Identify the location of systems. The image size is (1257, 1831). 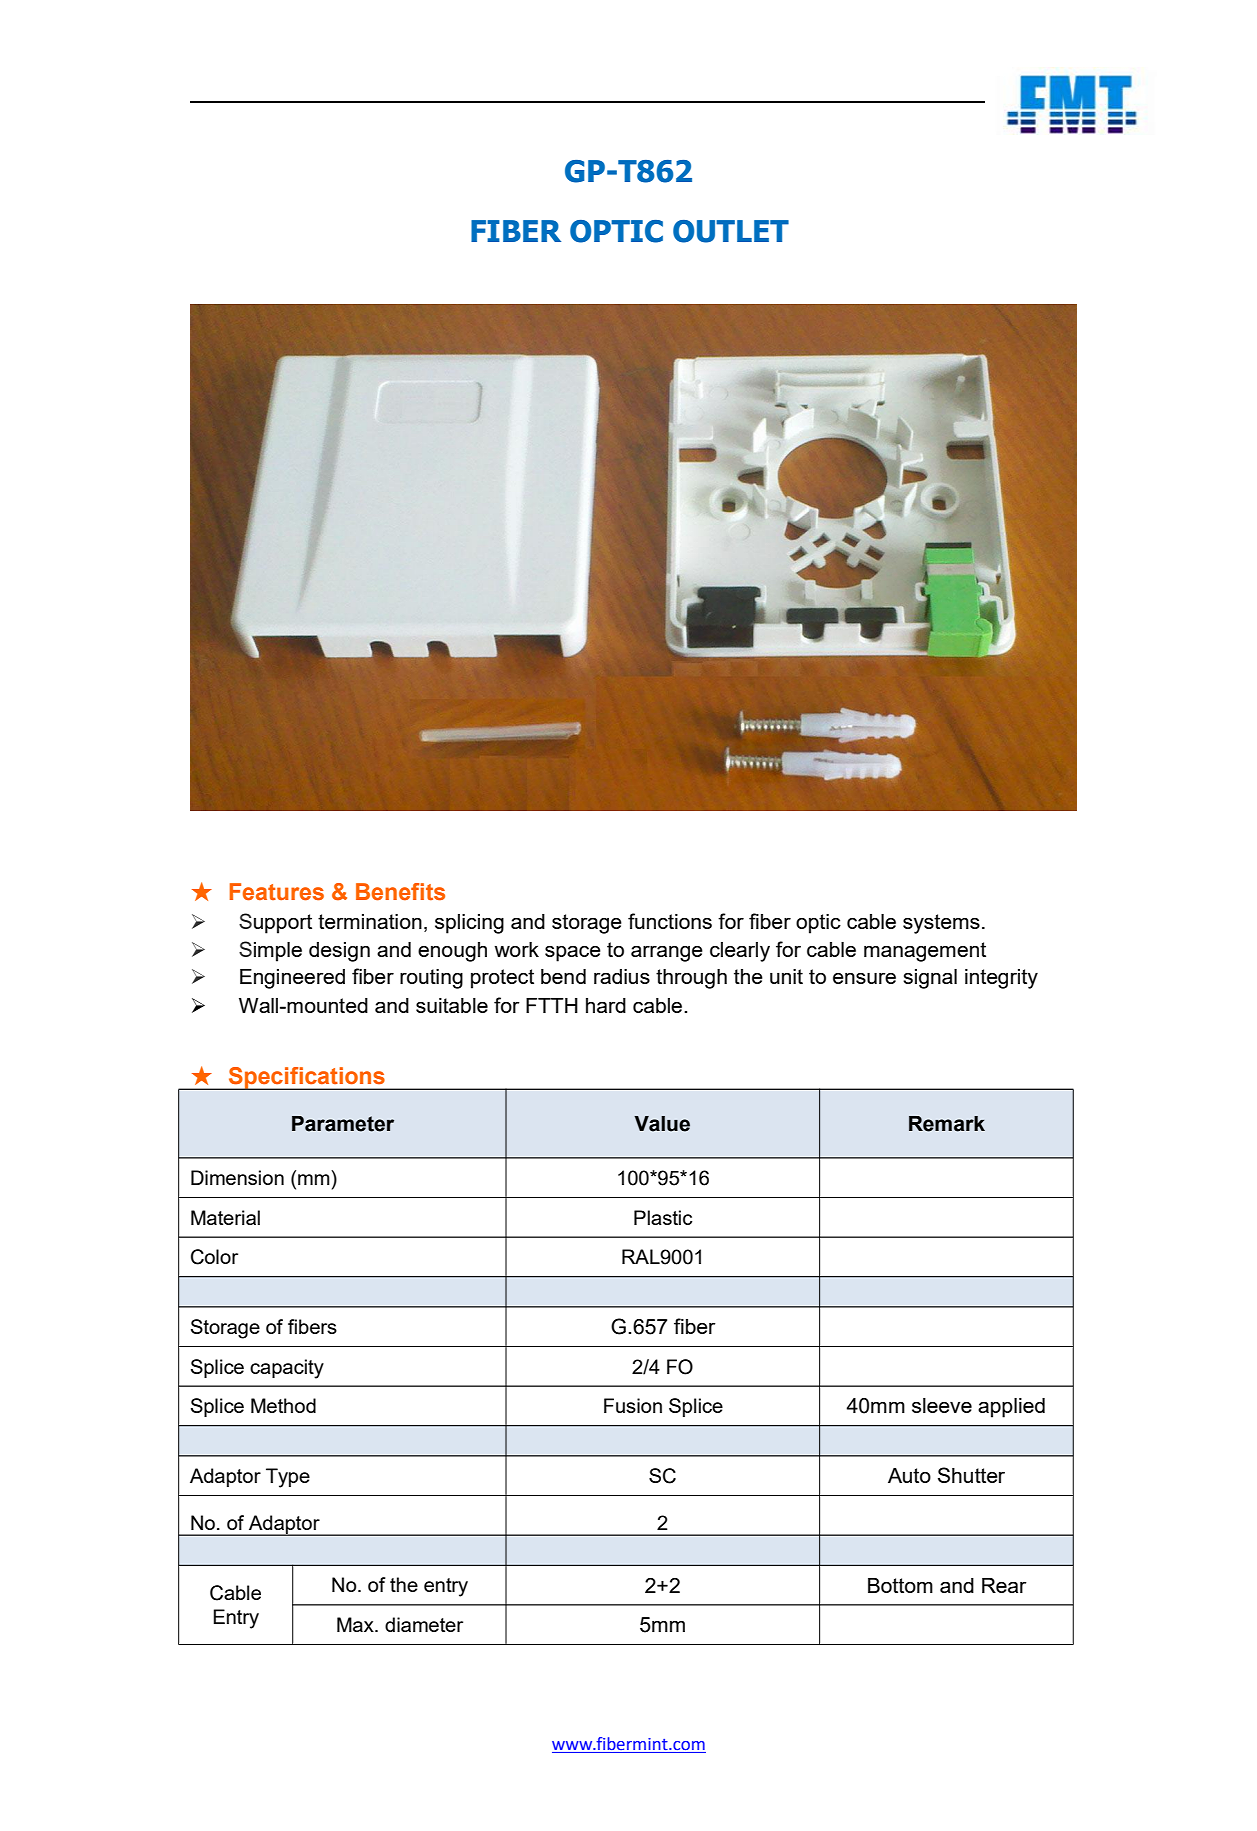
(941, 924).
